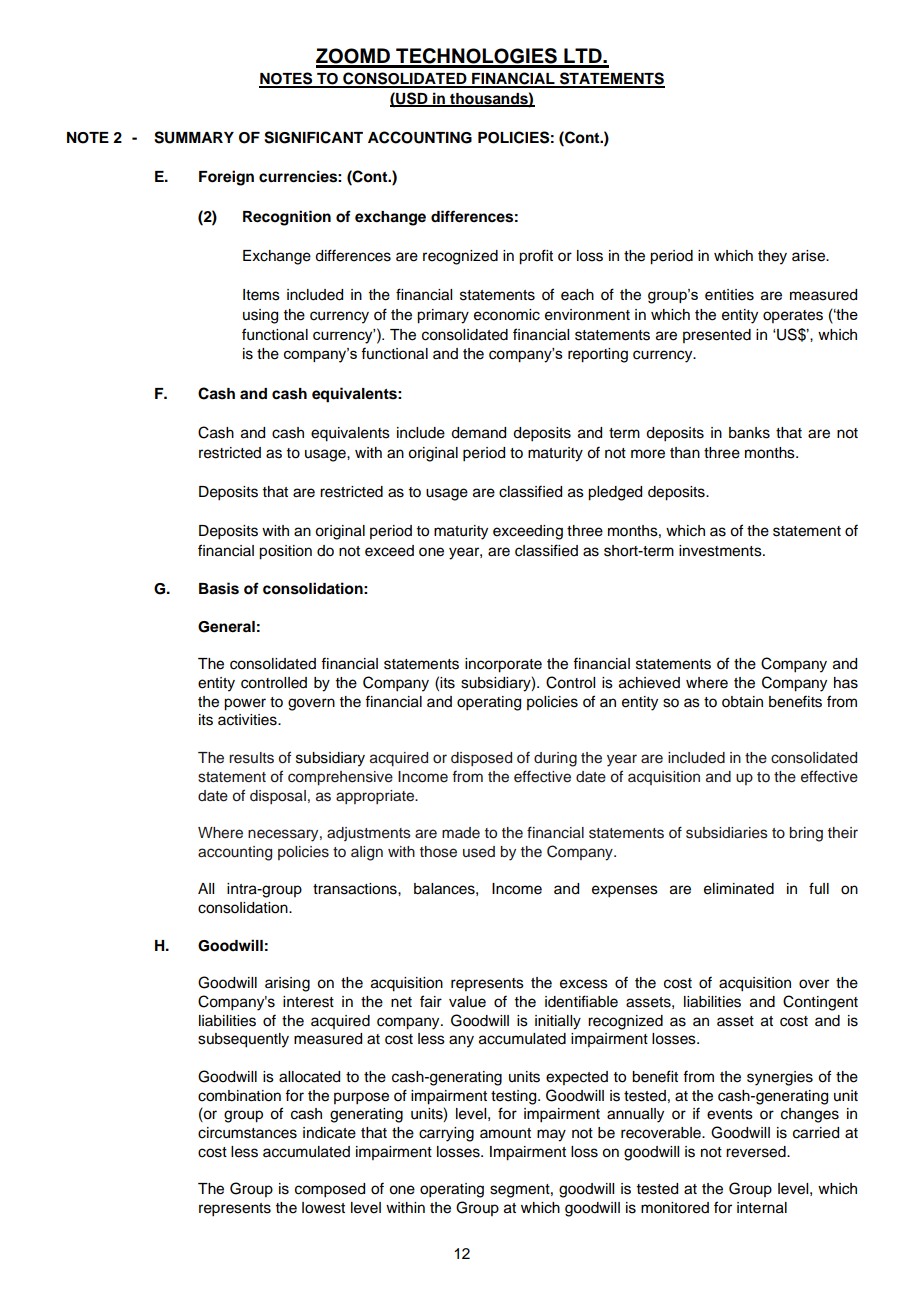 This page has width=924, height=1308. I want to click on they, so click(772, 257).
